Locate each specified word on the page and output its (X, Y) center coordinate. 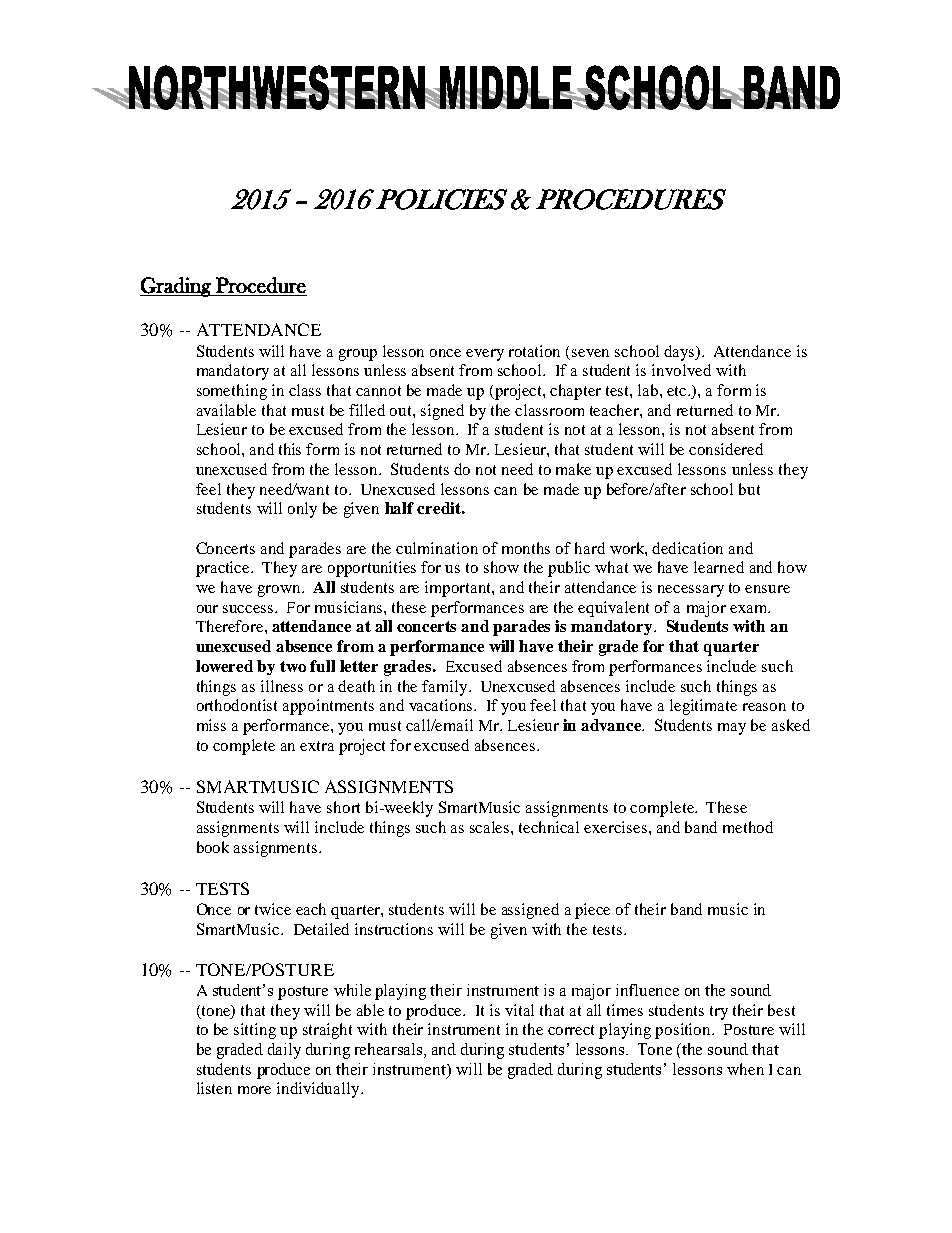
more (254, 1090)
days (680, 353)
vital (519, 1010)
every (485, 355)
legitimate (703, 707)
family (446, 688)
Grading (176, 287)
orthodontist (237, 705)
